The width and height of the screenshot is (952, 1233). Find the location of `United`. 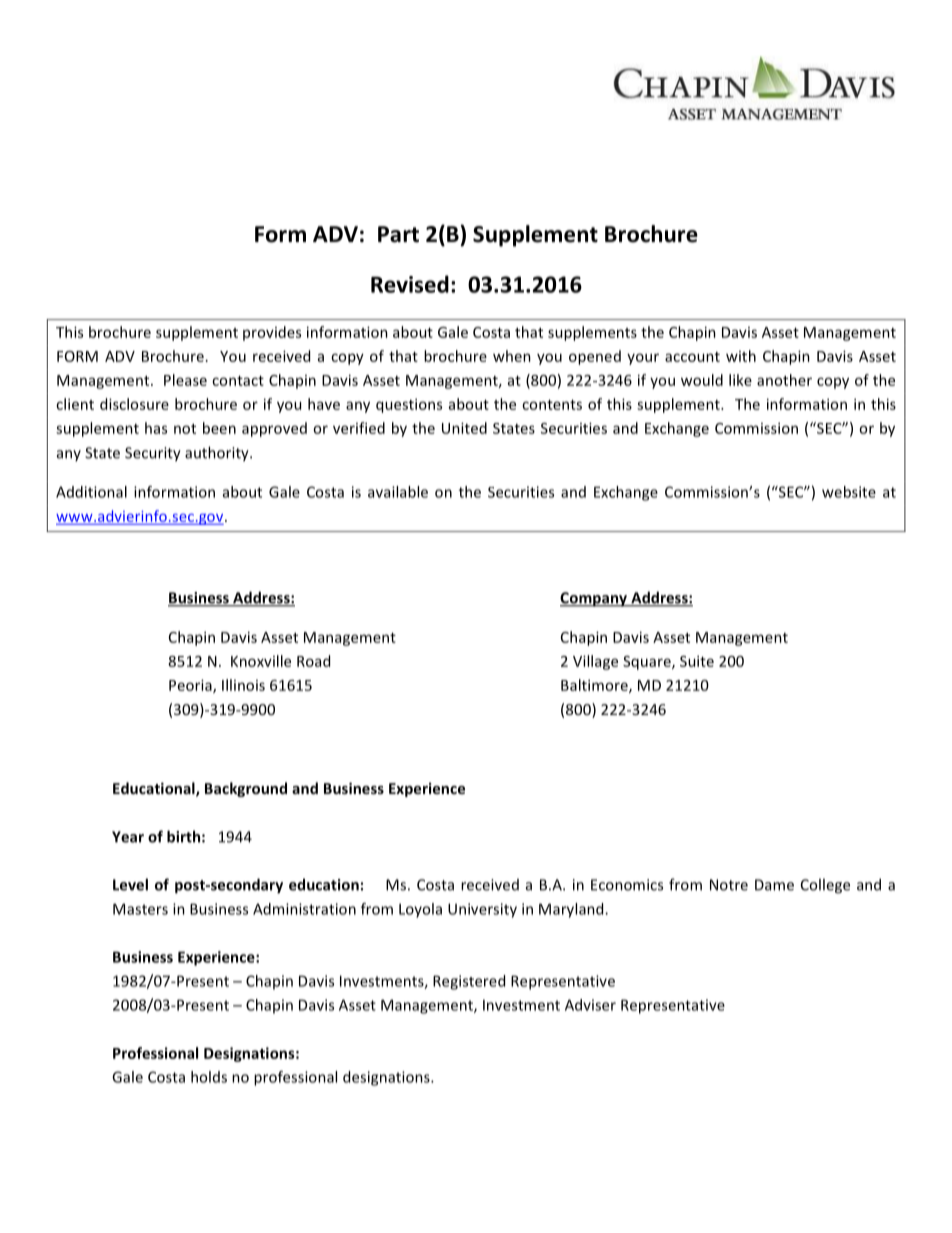

United is located at coordinates (464, 428).
